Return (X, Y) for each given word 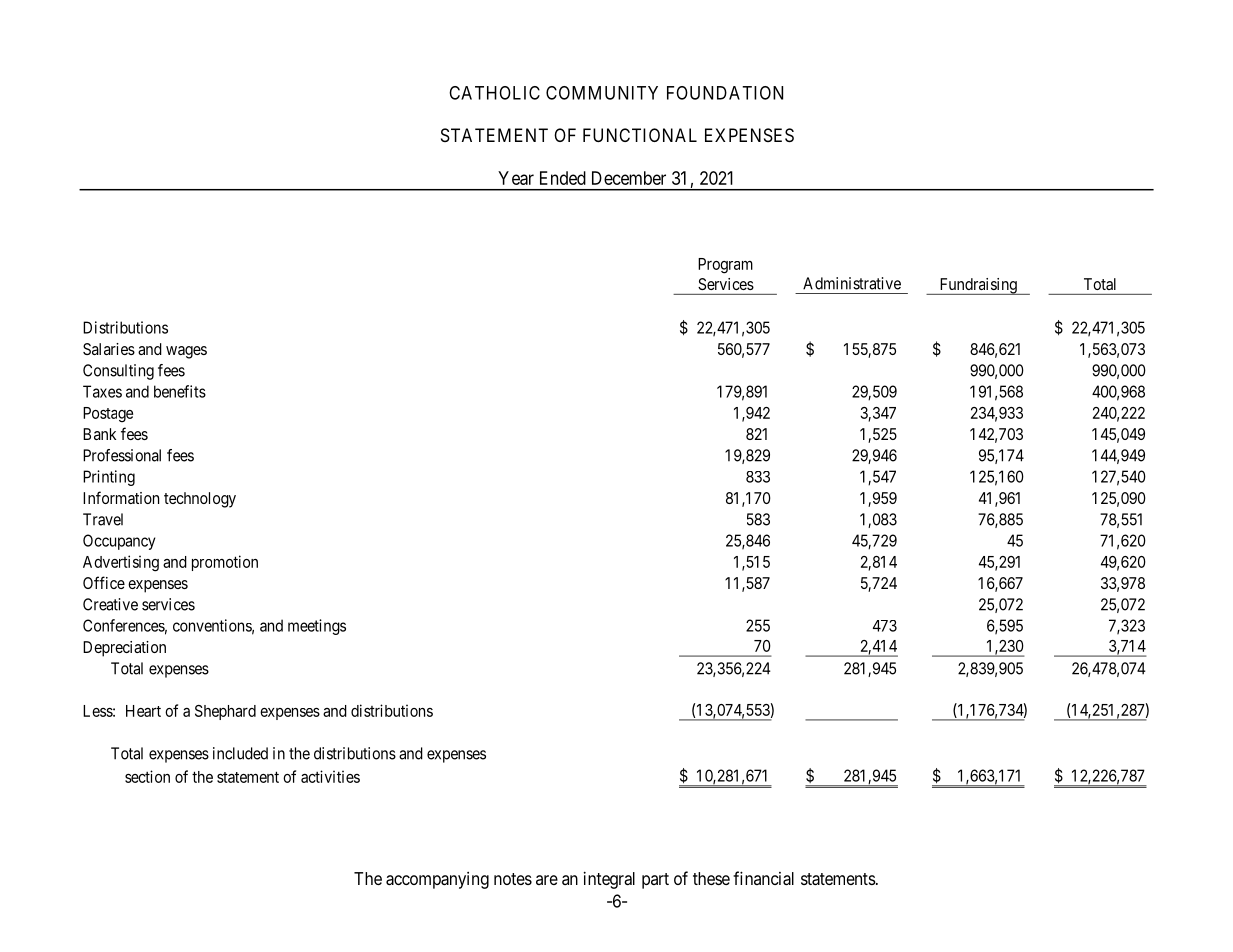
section (147, 776)
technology (200, 500)
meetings (317, 627)
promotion (225, 563)
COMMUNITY (602, 93)
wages (186, 352)
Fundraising (978, 286)
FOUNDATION (725, 93)
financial (763, 878)
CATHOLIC (494, 93)
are (547, 880)
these (711, 878)
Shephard (225, 712)
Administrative (852, 283)
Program (725, 266)
